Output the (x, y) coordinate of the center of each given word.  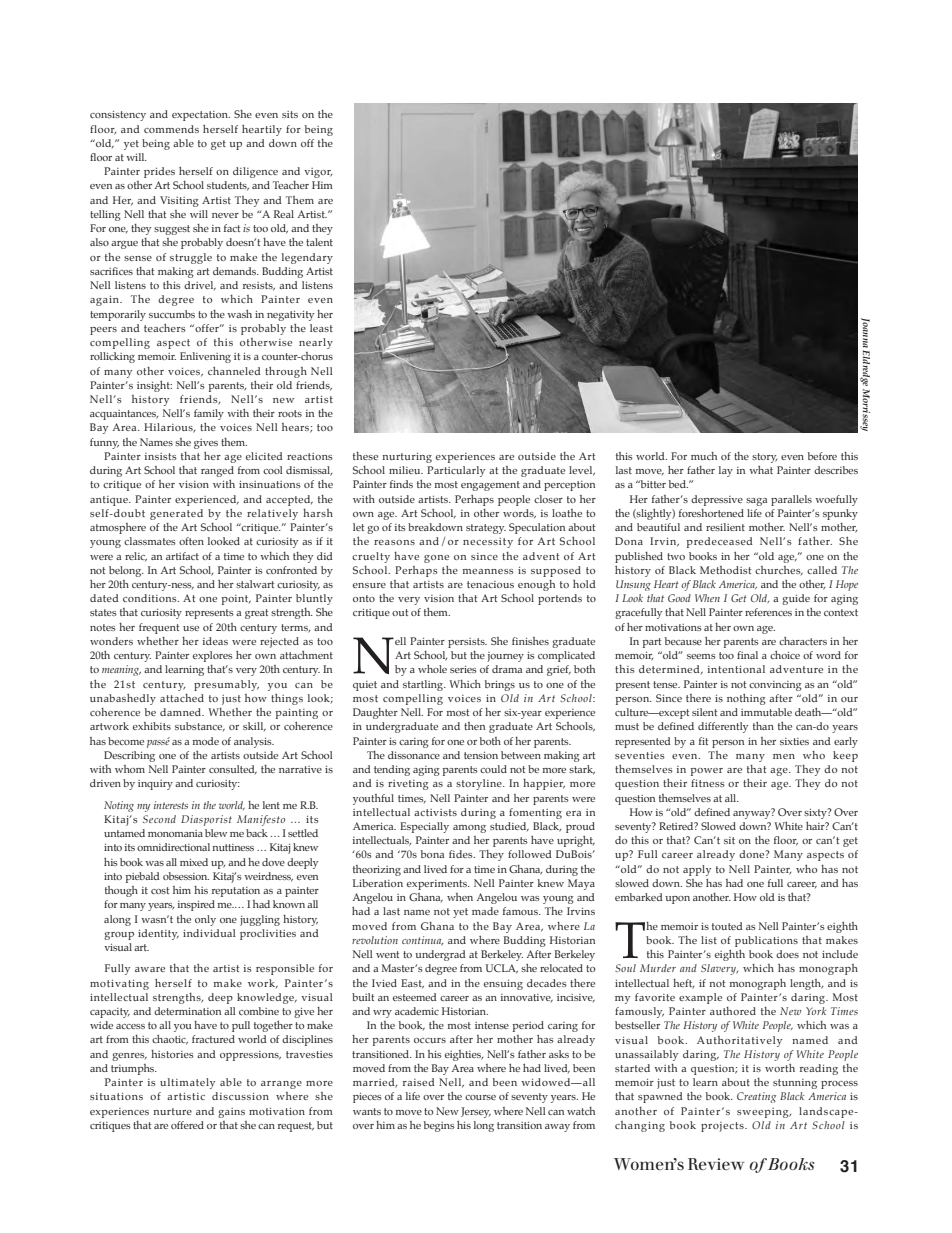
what (761, 470)
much (704, 456)
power (706, 772)
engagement (490, 486)
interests (171, 805)
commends (171, 129)
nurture (172, 1111)
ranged (217, 471)
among (469, 829)
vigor (318, 173)
